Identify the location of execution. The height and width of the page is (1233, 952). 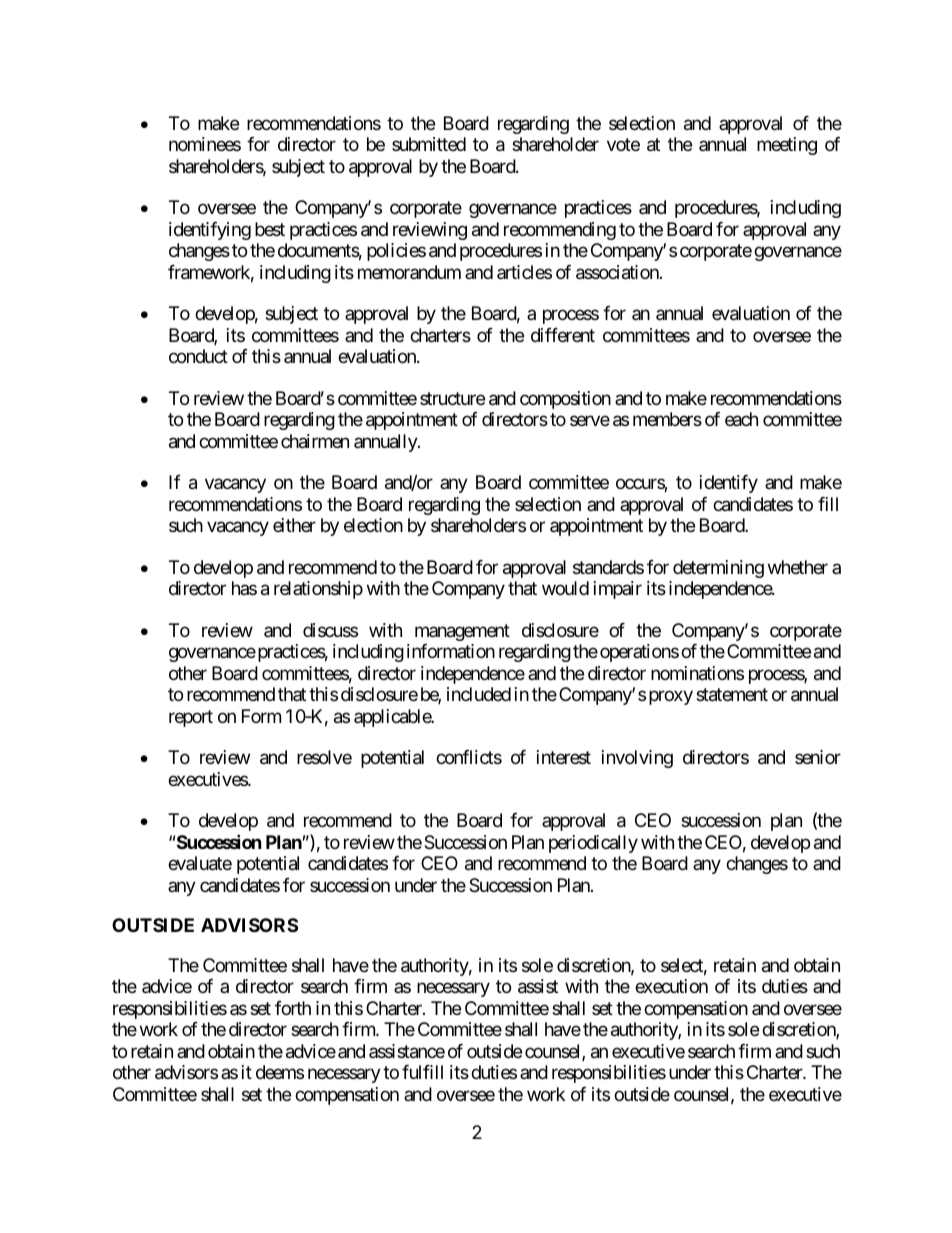
(671, 986).
